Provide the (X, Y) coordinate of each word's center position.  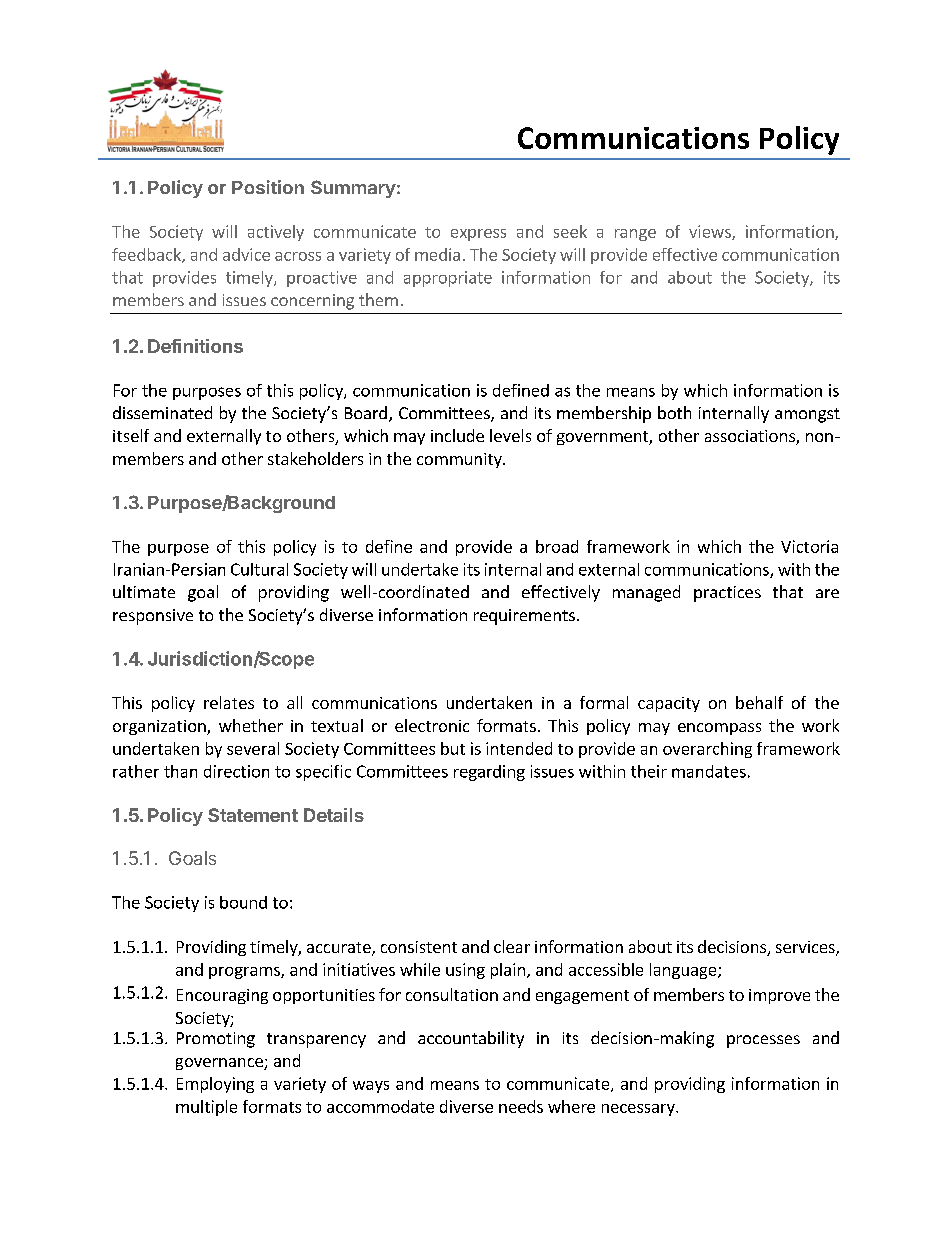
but (453, 748)
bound (243, 902)
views (711, 232)
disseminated (162, 412)
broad (557, 546)
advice (246, 254)
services (806, 948)
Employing (215, 1085)
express (478, 235)
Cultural (259, 569)
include (457, 435)
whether (251, 725)
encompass (719, 729)
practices (727, 594)
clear (512, 946)
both (674, 412)
